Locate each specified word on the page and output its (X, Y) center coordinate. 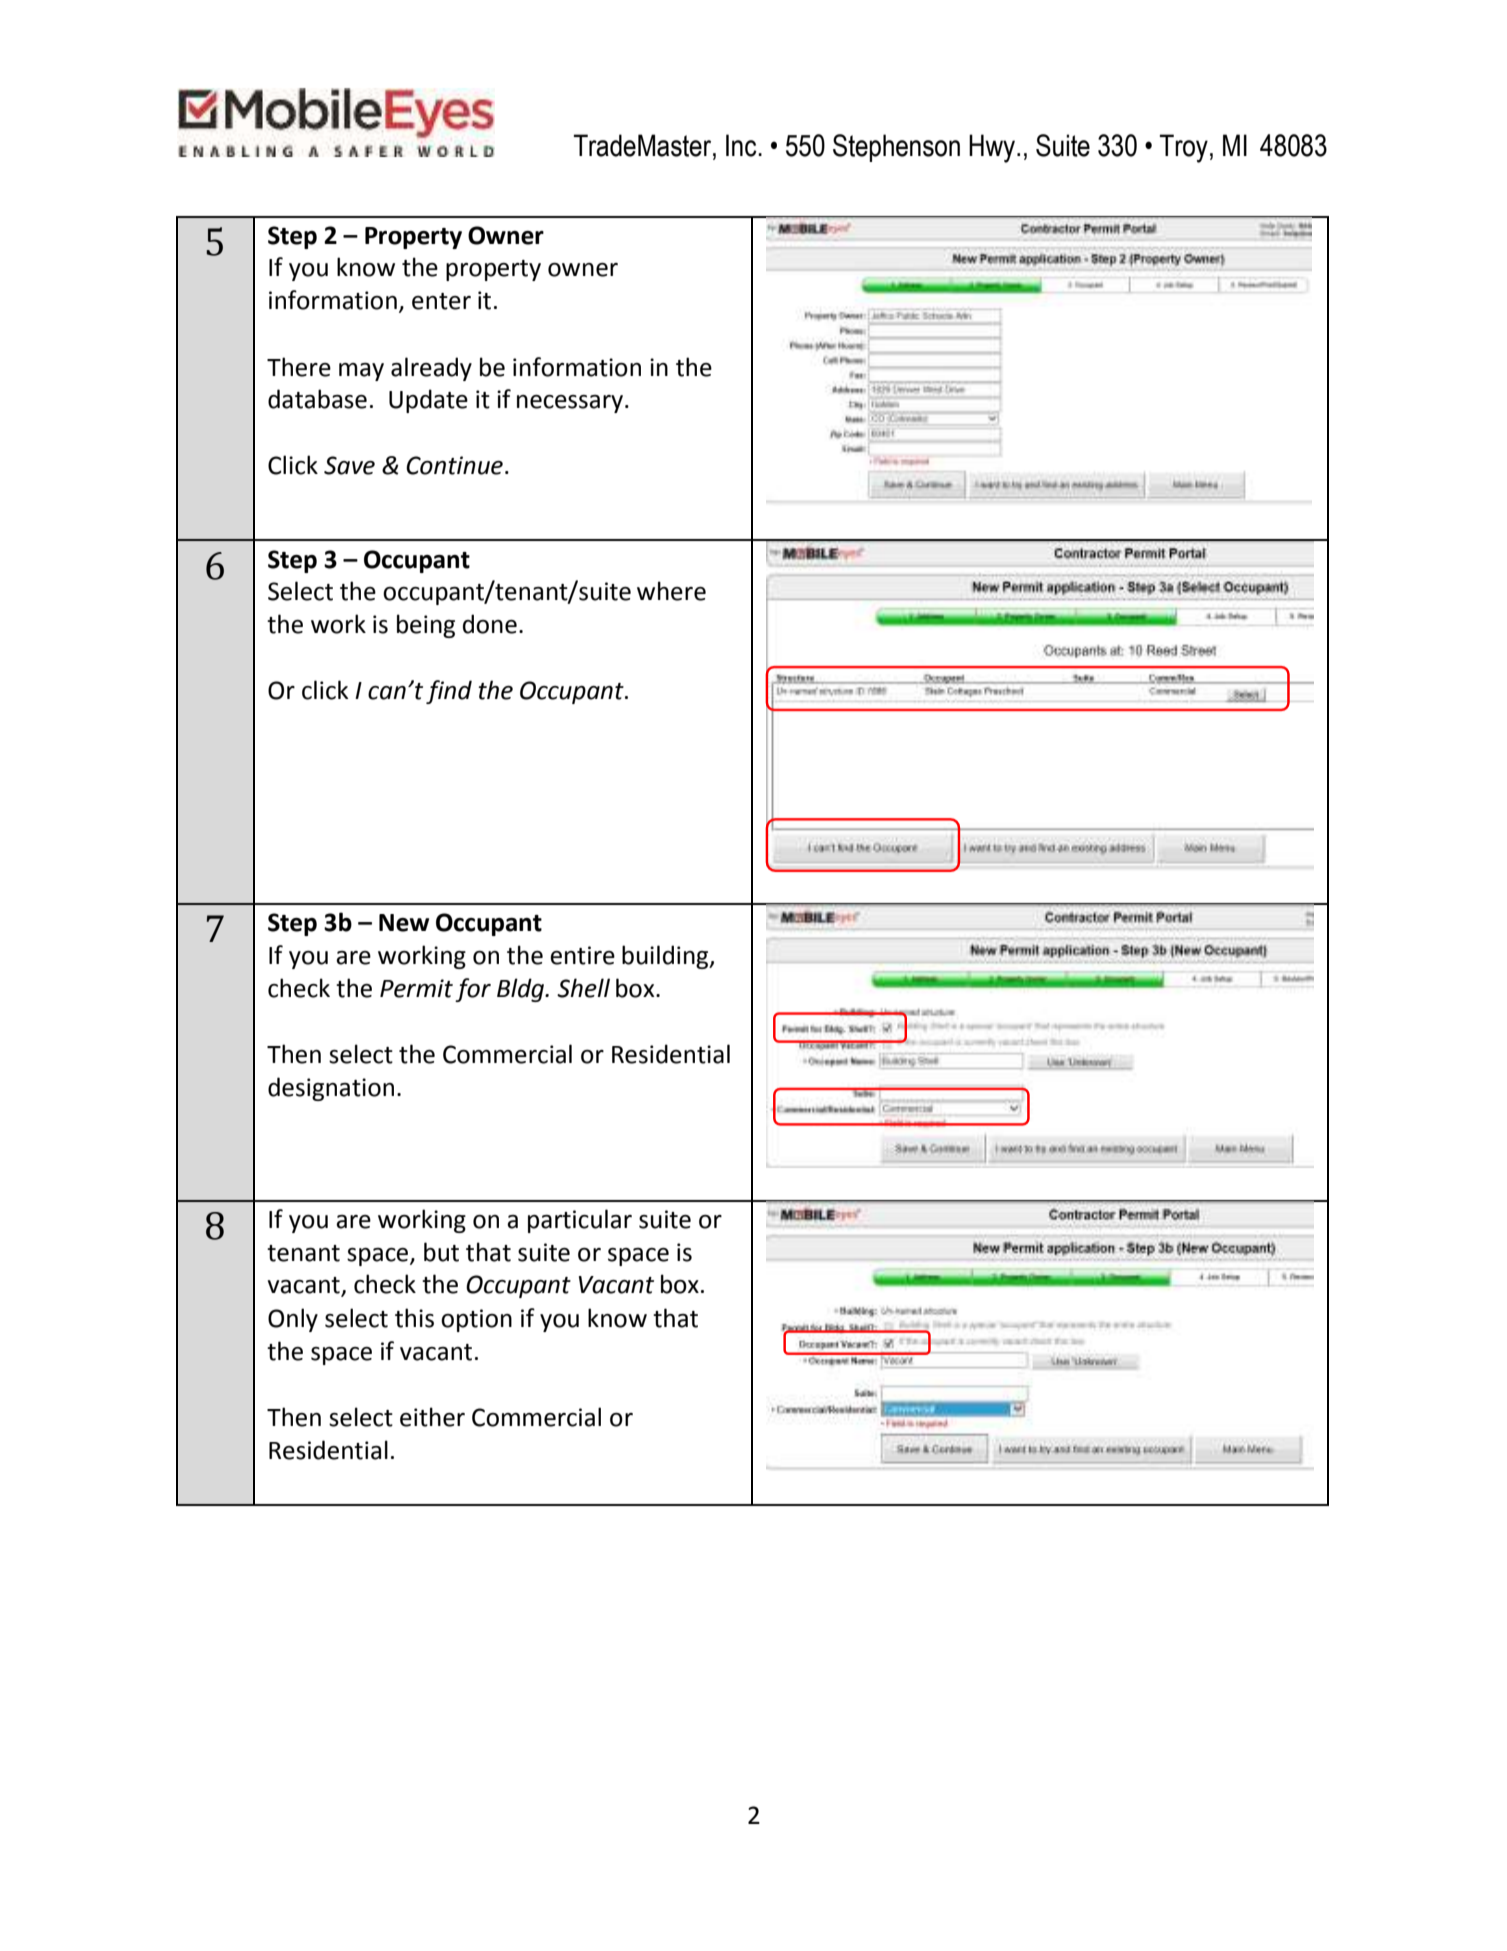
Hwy (993, 148)
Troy (1184, 148)
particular (580, 1221)
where (671, 591)
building (666, 957)
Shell (583, 988)
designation (331, 1089)
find (449, 692)
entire (582, 955)
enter (441, 301)
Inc (742, 145)
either (432, 1417)
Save (349, 465)
